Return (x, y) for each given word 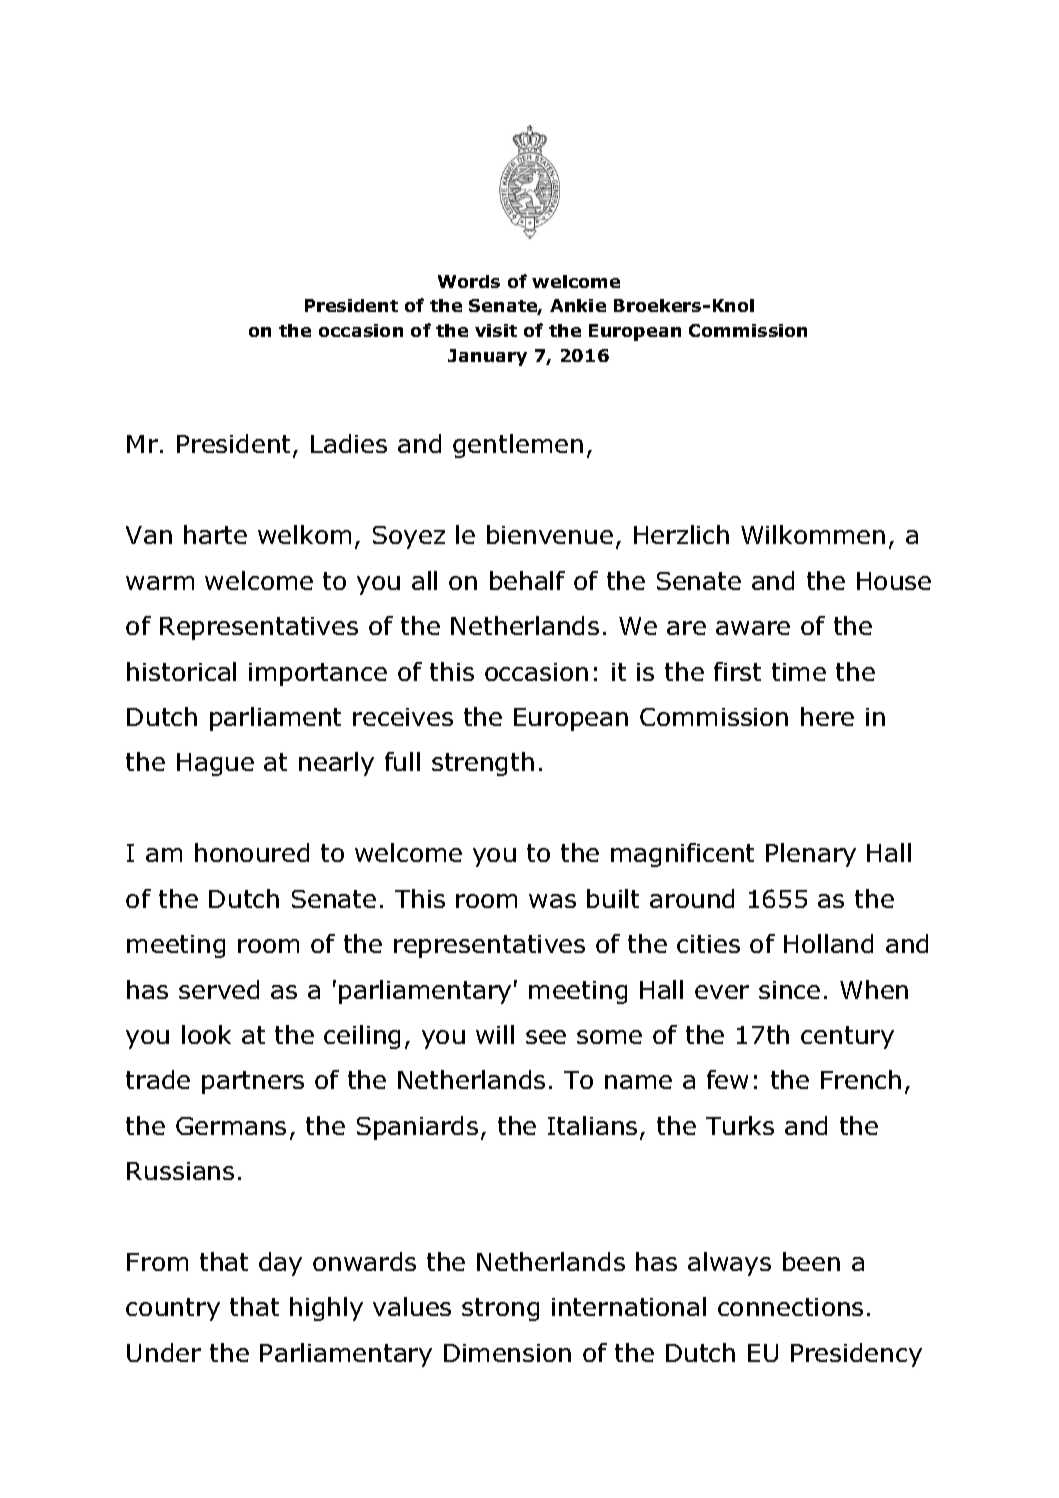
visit (496, 330)
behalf (527, 580)
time (799, 672)
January (487, 357)
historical (181, 671)
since (789, 990)
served (219, 989)
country (173, 1309)
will (495, 1034)
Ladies (349, 443)
